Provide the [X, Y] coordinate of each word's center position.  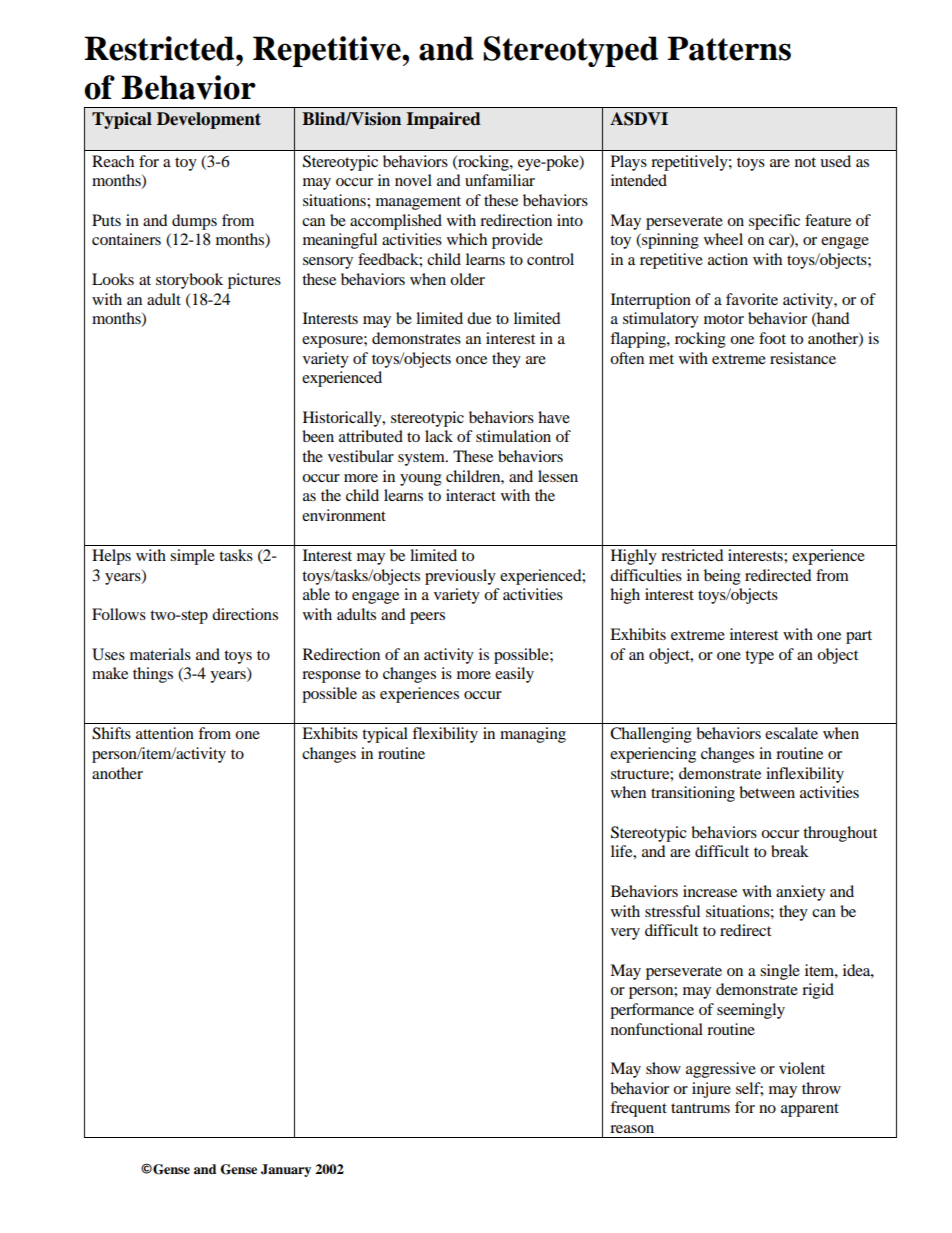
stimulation [513, 436]
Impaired [443, 120]
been [318, 436]
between [767, 792]
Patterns [729, 48]
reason [632, 1129]
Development [209, 120]
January [286, 1170]
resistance [803, 358]
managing [533, 735]
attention [165, 733]
